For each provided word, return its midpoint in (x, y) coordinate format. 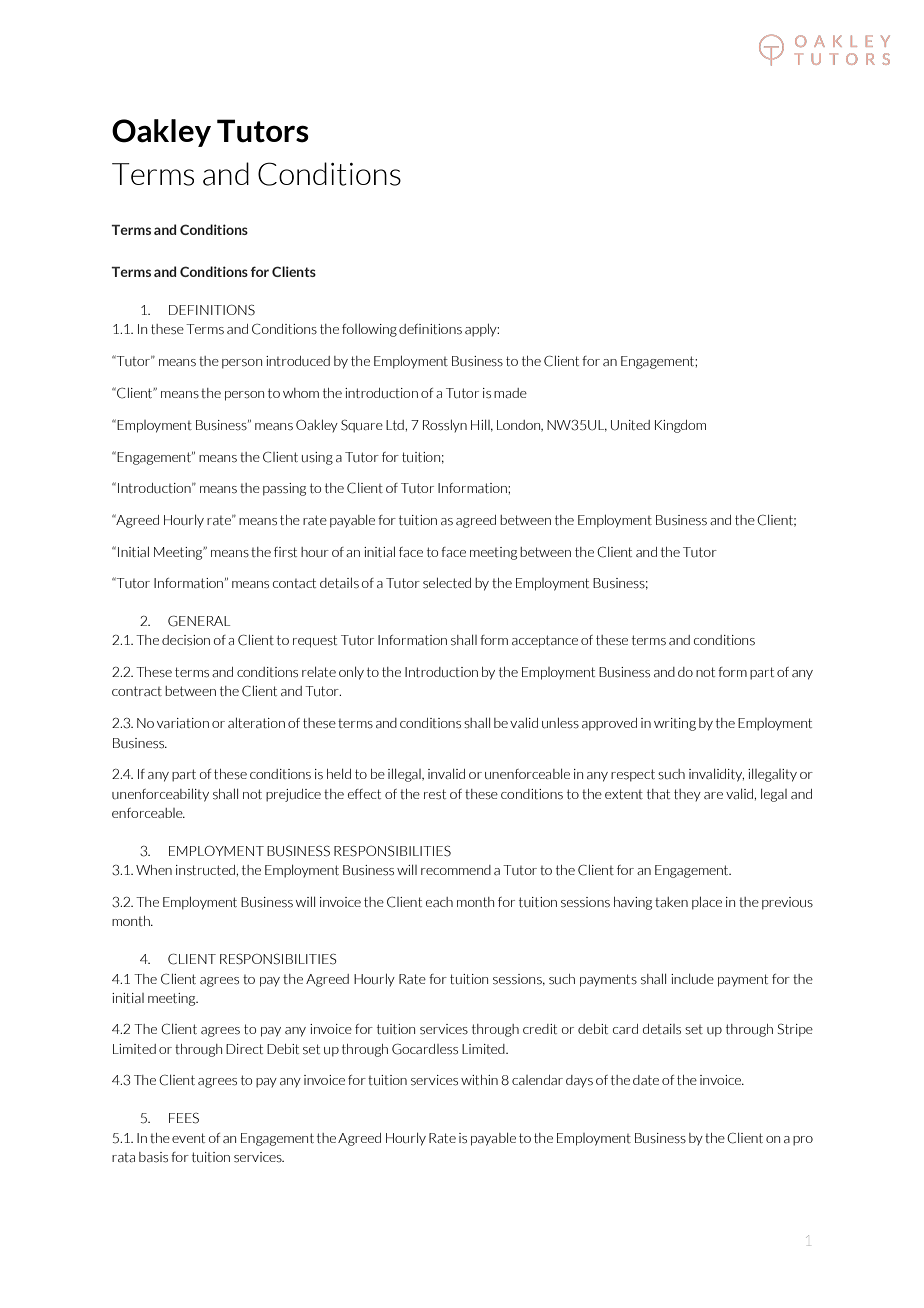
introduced (298, 361)
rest (435, 794)
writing (675, 724)
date (646, 1080)
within (479, 1080)
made (510, 393)
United (630, 425)
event (188, 1138)
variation (183, 723)
